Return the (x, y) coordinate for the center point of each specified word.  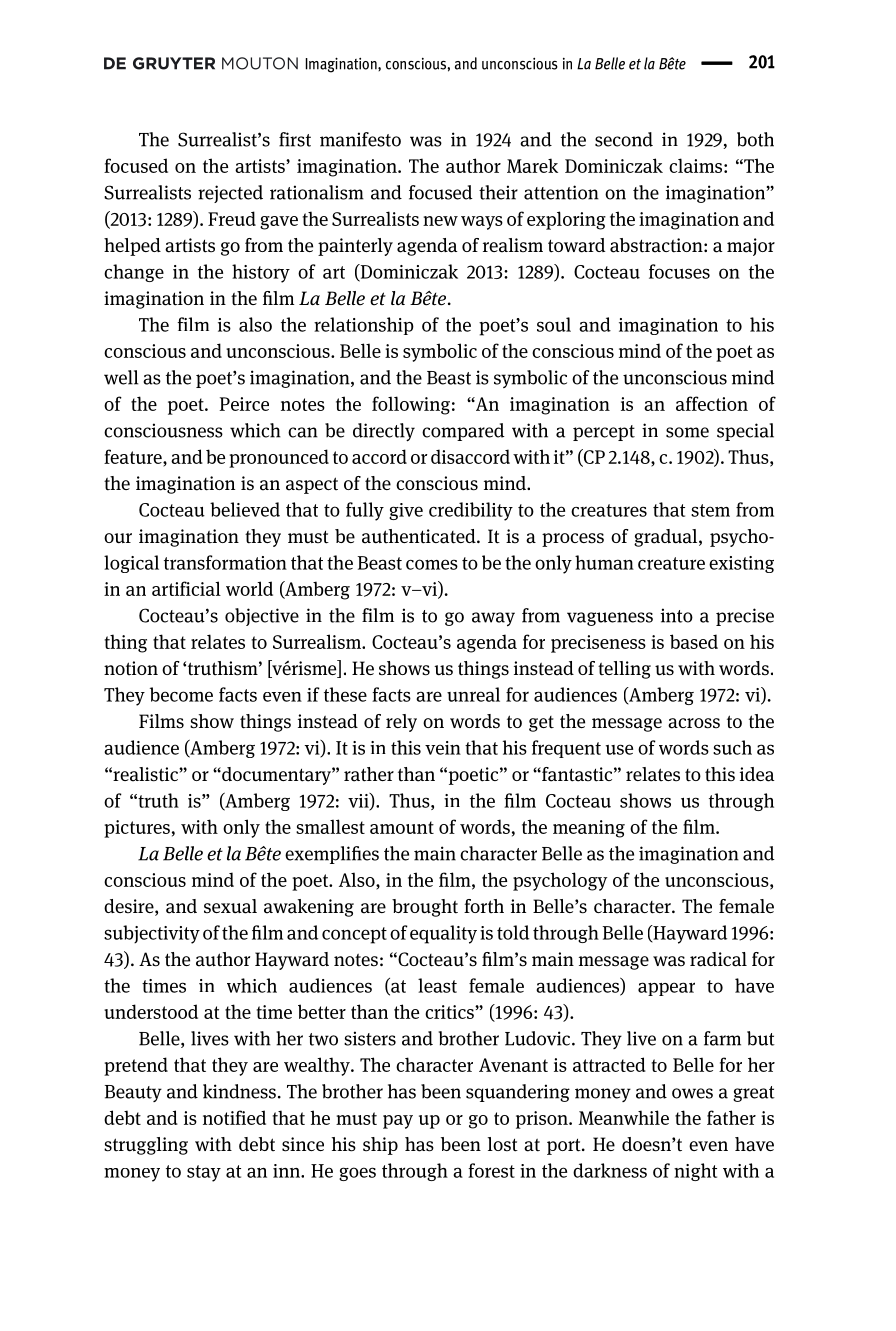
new (440, 221)
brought (425, 908)
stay (204, 1173)
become (181, 694)
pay (398, 1122)
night (695, 1172)
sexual (230, 906)
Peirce (244, 404)
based (694, 641)
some (687, 432)
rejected (230, 194)
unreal (473, 694)
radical (718, 959)
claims (697, 165)
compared (463, 432)
